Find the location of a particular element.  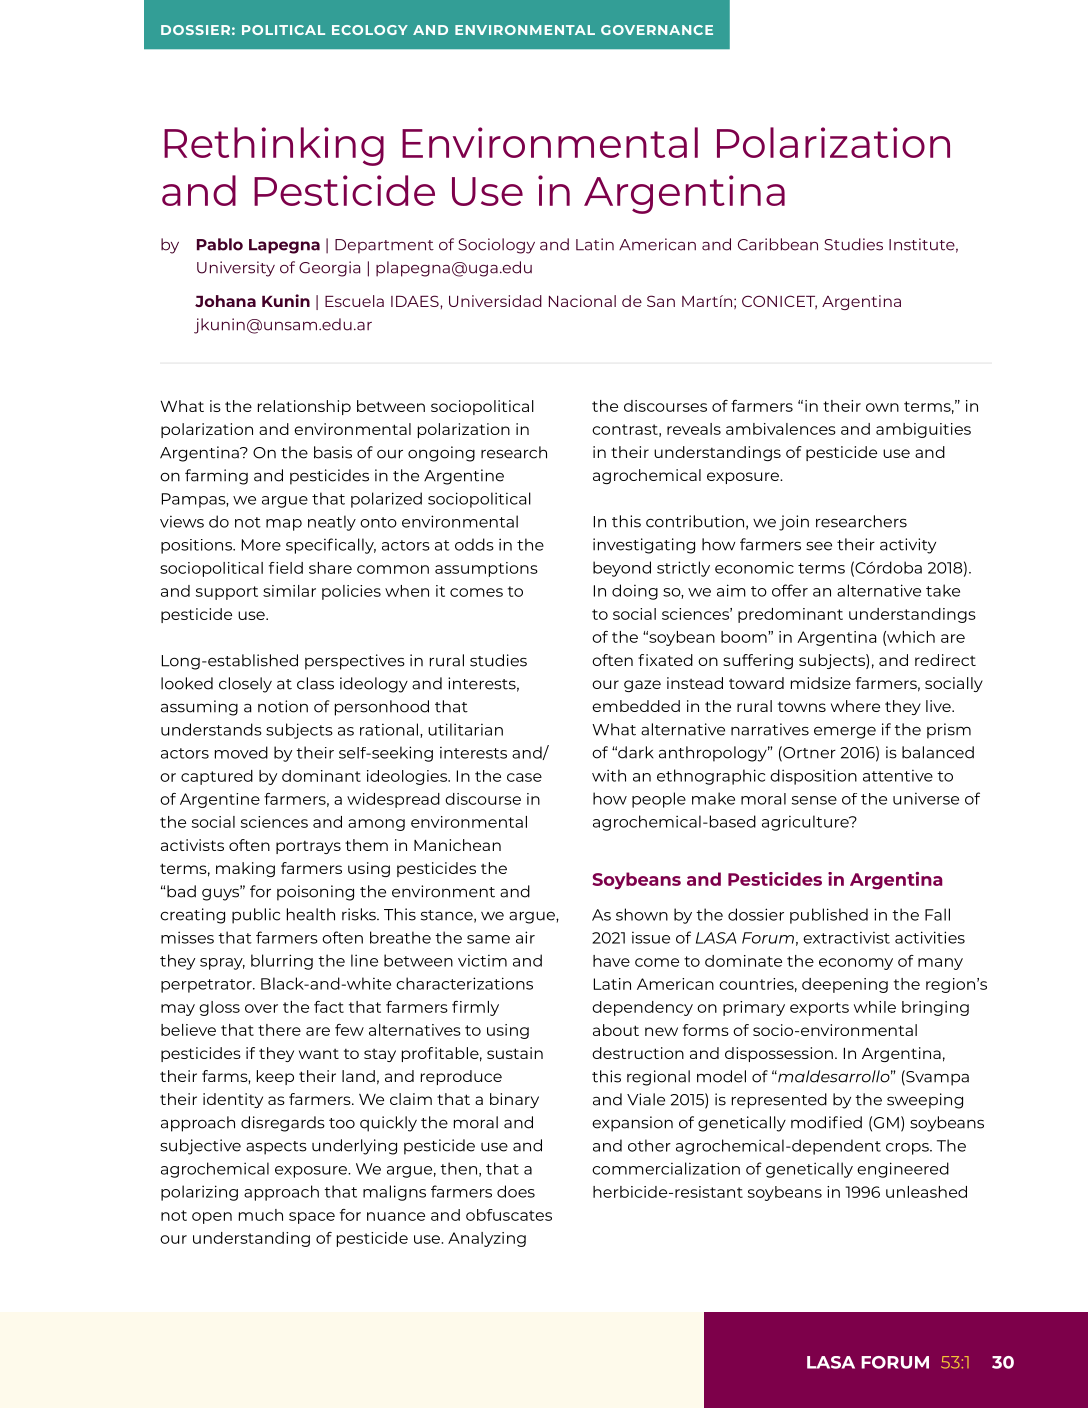

does is located at coordinates (516, 1191).
